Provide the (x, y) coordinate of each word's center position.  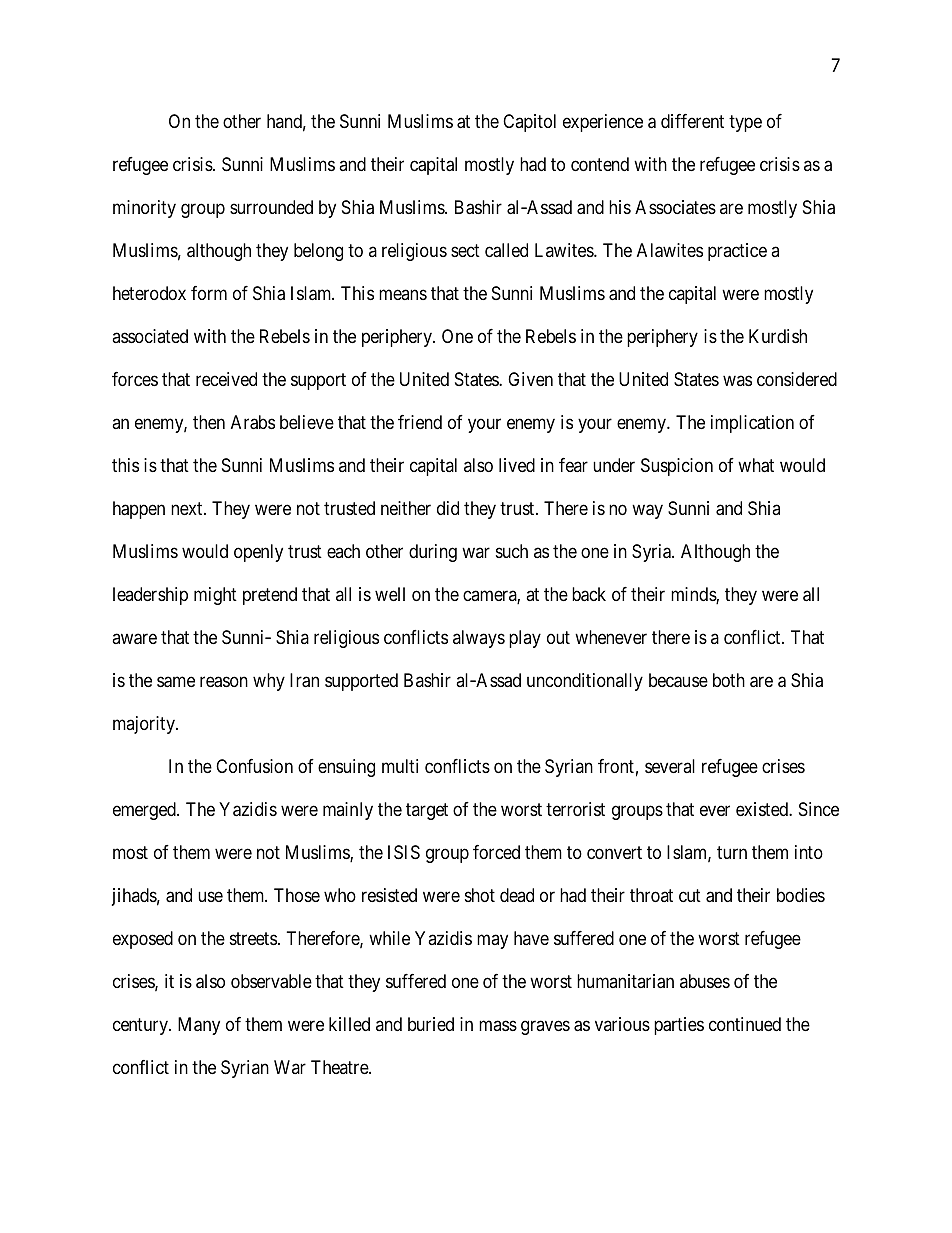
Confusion (254, 766)
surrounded (271, 207)
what (756, 465)
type (745, 124)
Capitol (529, 123)
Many (199, 1026)
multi (400, 766)
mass (498, 1025)
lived (517, 465)
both (729, 680)
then (209, 422)
